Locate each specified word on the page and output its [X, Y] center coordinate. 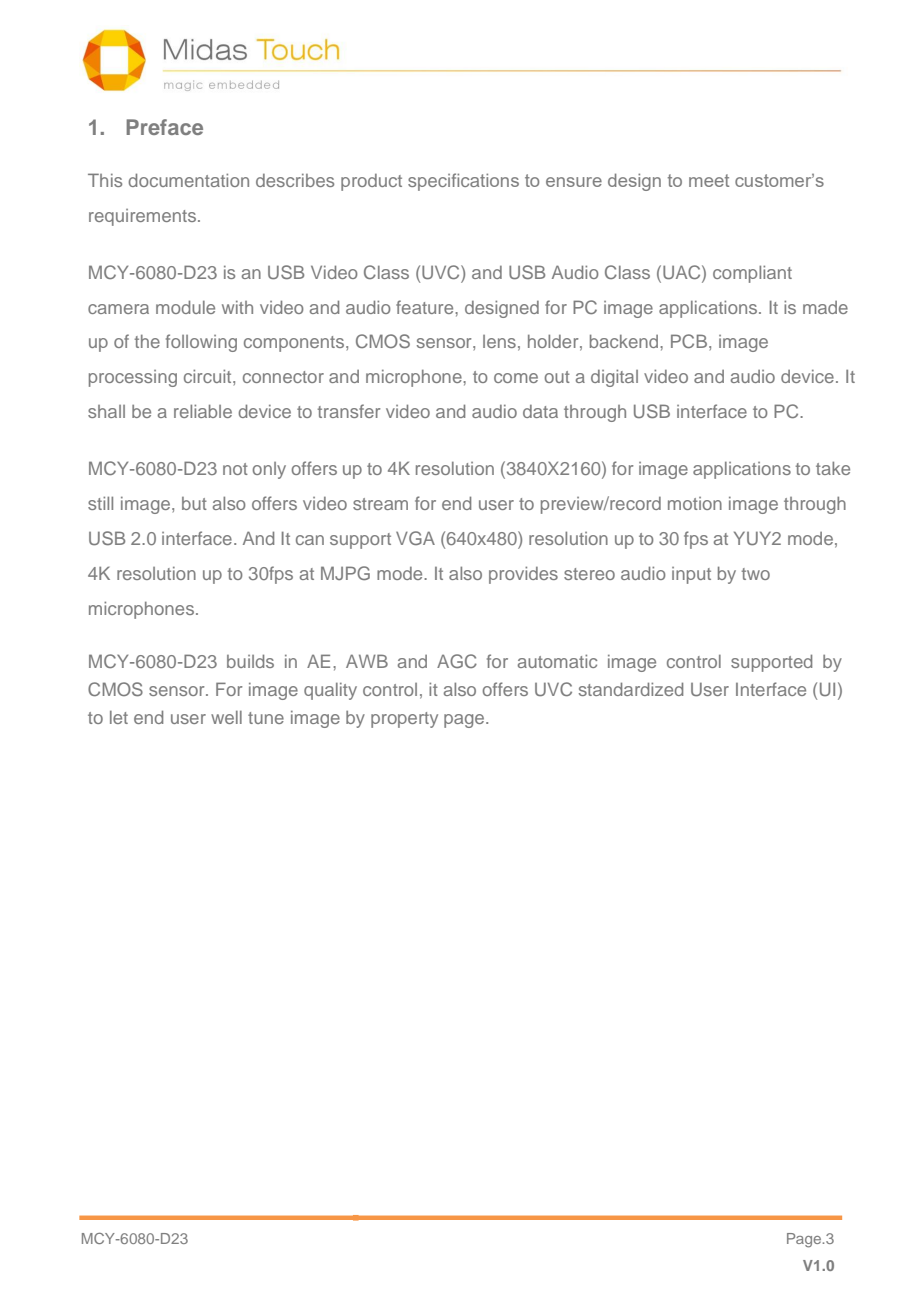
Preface [164, 127]
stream [380, 504]
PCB [690, 341]
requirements [142, 217]
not [235, 469]
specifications [463, 182]
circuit [209, 376]
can [310, 540]
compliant [752, 274]
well [226, 717]
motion [695, 503]
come [516, 378]
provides [523, 575]
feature [426, 307]
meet [709, 180]
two [756, 574]
